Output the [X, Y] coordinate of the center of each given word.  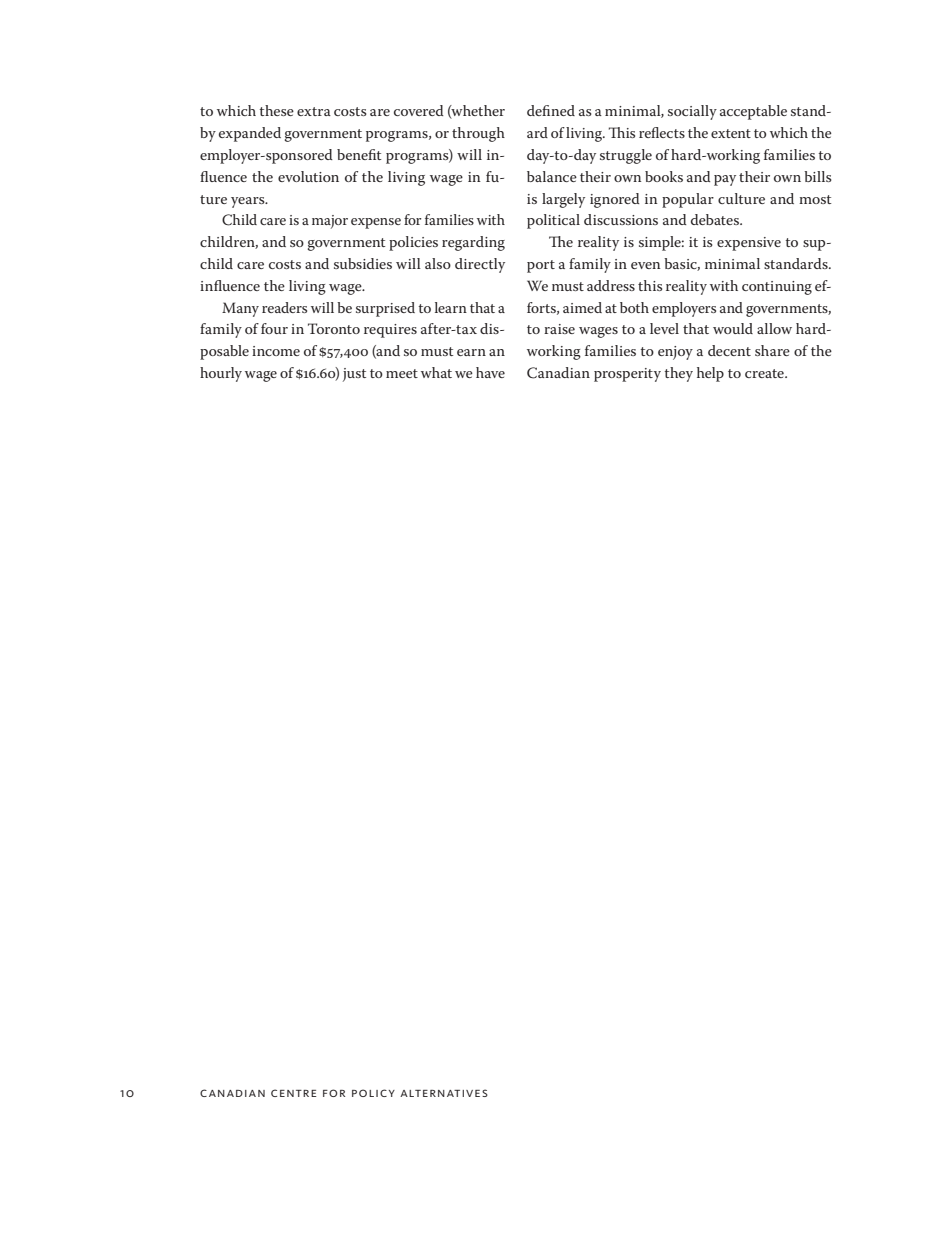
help [710, 374]
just [354, 375]
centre [294, 1093]
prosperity [627, 375]
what [436, 372]
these [277, 110]
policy [373, 1093]
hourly [221, 374]
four [274, 328]
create [765, 373]
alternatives [444, 1093]
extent [731, 133]
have [490, 372]
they [679, 374]
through [478, 134]
